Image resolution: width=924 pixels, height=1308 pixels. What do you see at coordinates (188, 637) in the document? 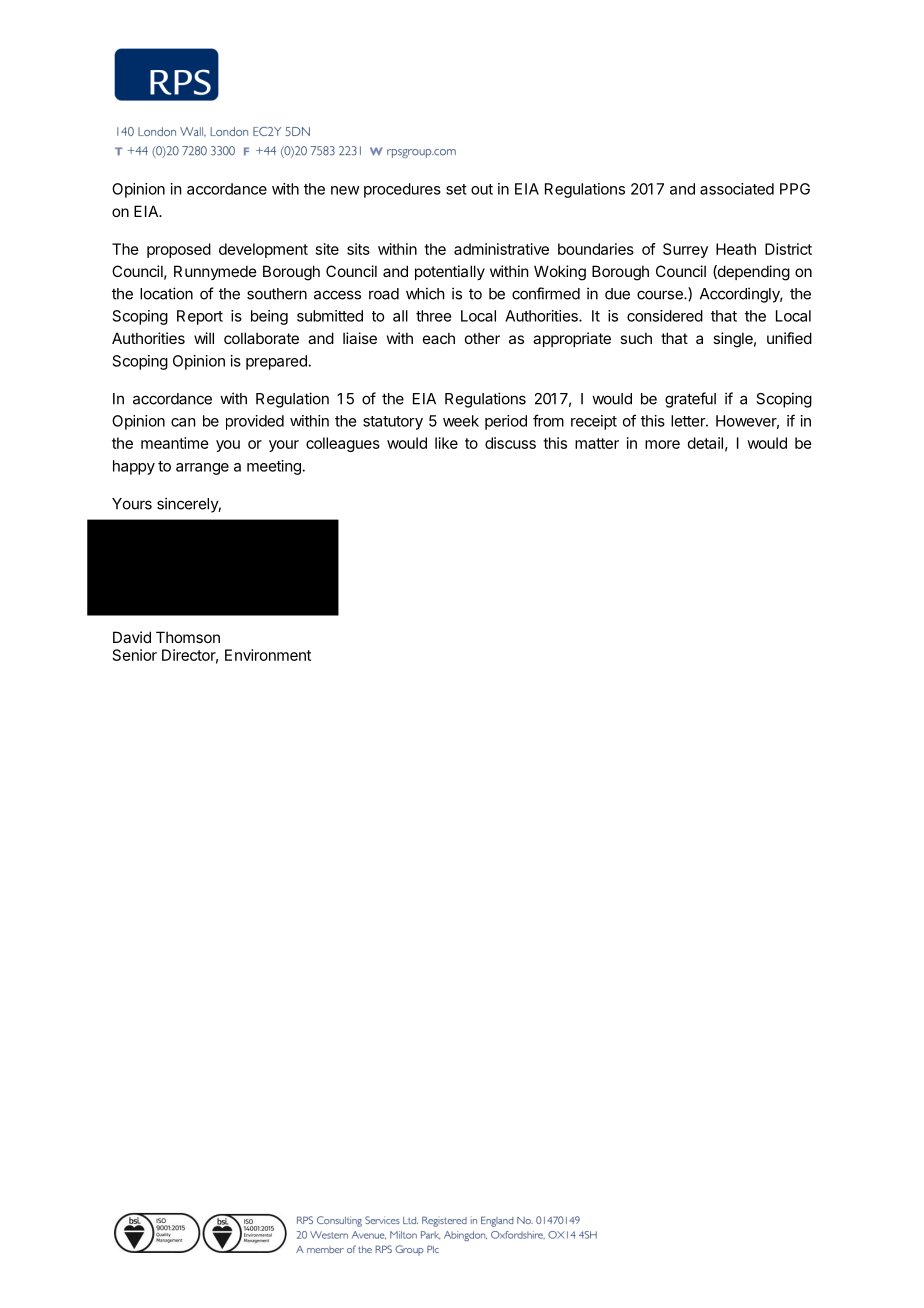
I see `Thomson` at bounding box center [188, 637].
